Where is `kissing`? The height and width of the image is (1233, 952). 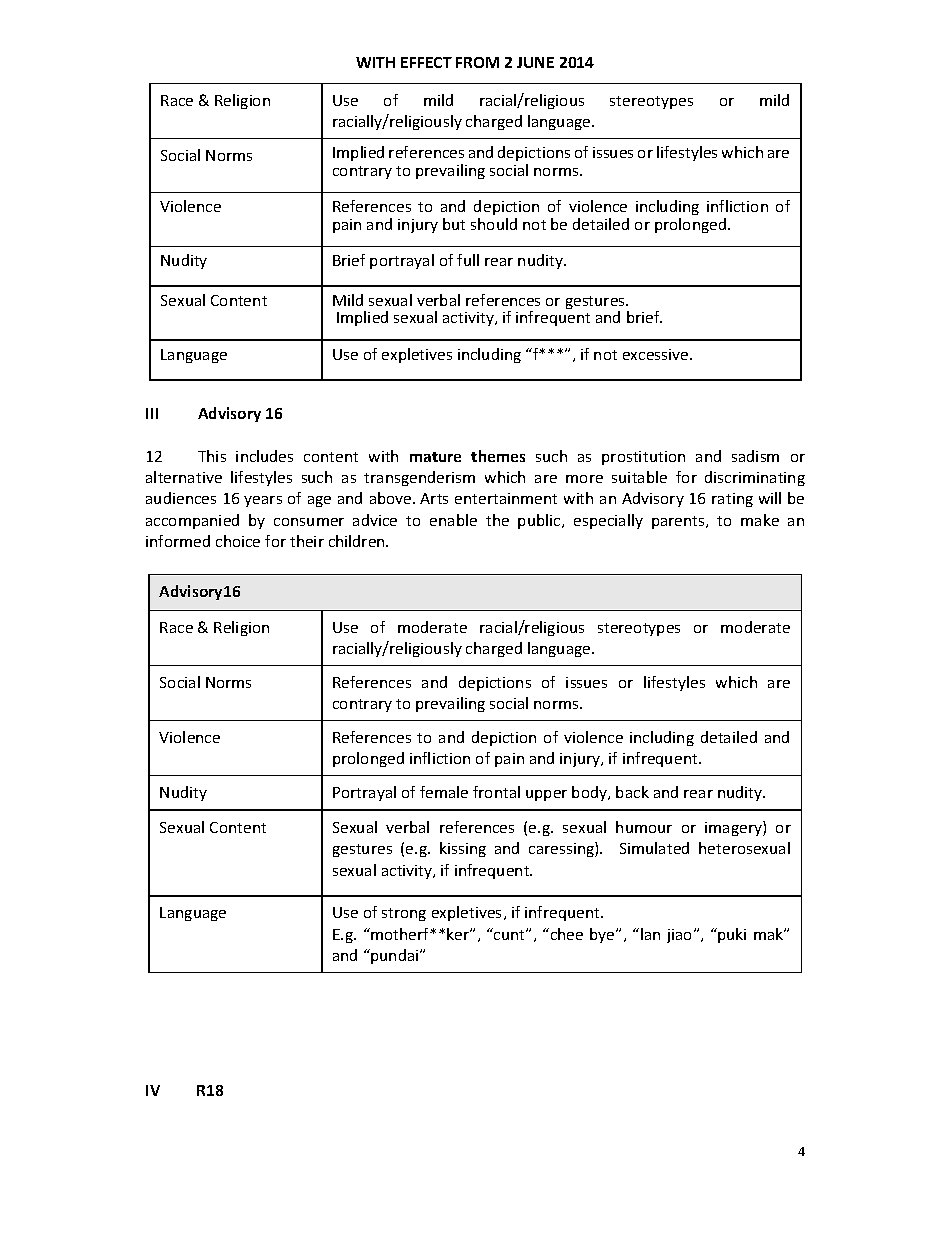
kissing is located at coordinates (463, 849).
